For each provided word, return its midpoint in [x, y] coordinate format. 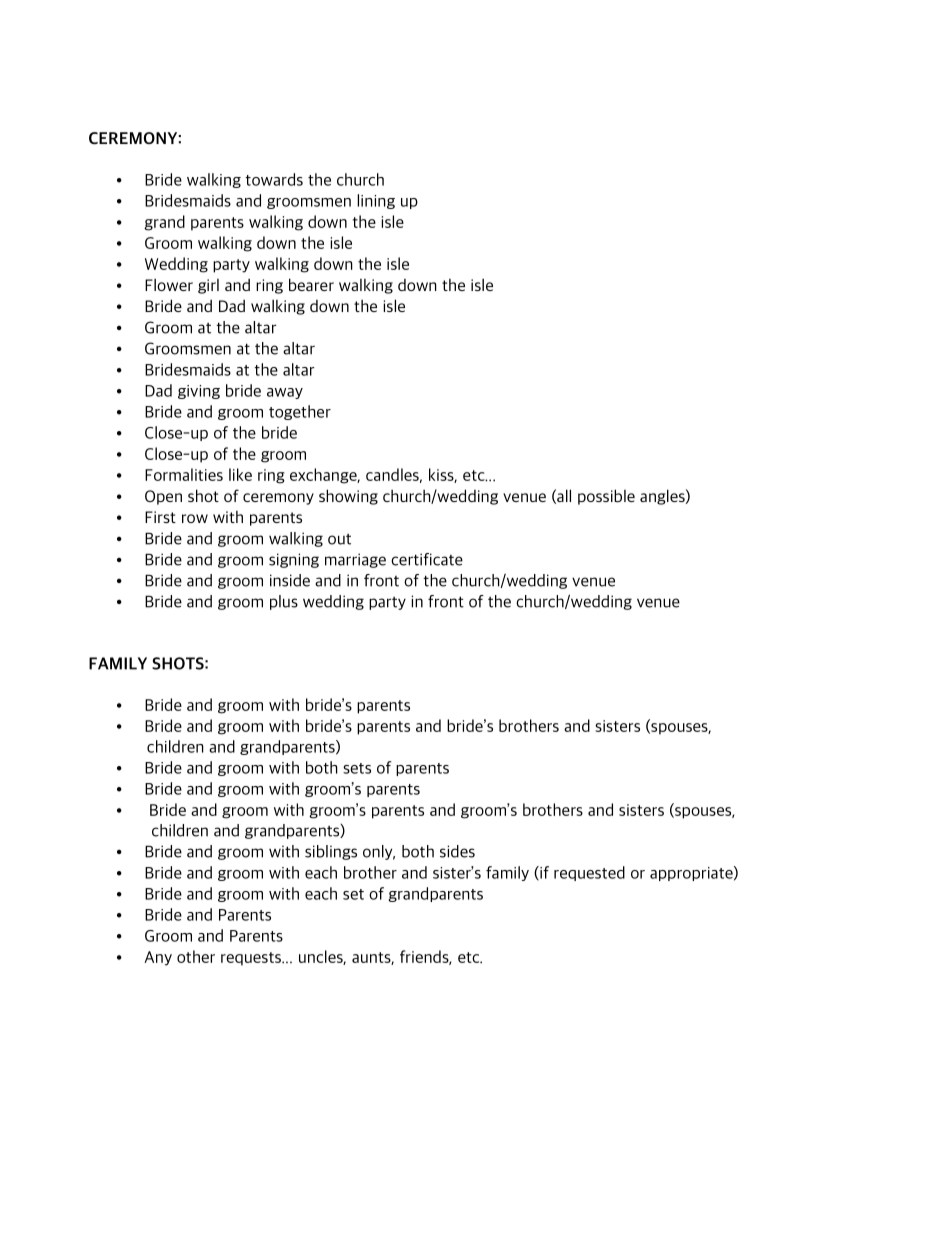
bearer [311, 284]
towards [274, 179]
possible [606, 497]
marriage [355, 560]
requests [252, 959]
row [195, 518]
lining [376, 201]
